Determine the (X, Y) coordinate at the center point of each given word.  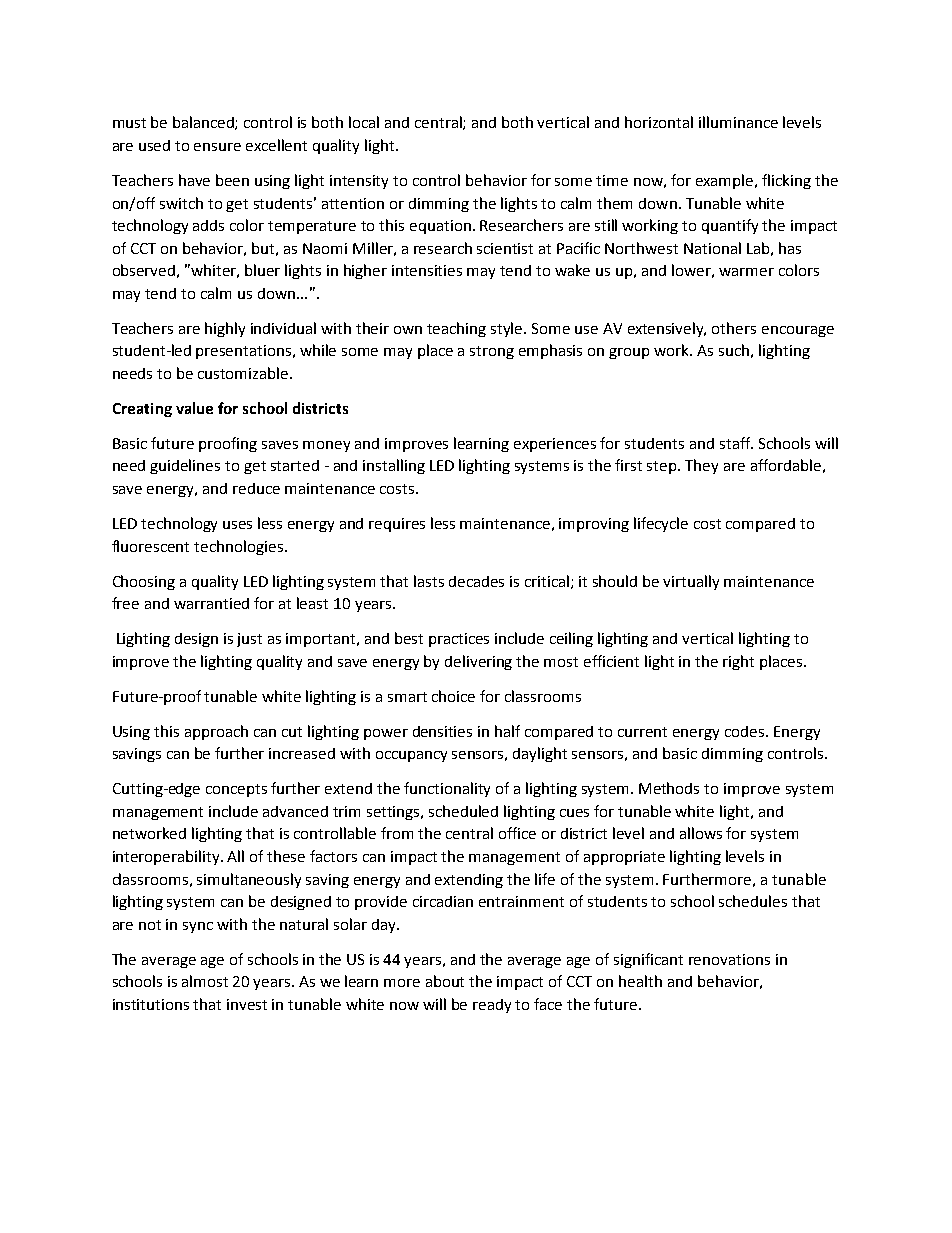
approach (216, 732)
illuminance (738, 122)
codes (746, 731)
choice (453, 696)
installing (394, 466)
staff (736, 443)
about (445, 981)
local (364, 122)
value (194, 408)
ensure (217, 147)
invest (247, 1004)
